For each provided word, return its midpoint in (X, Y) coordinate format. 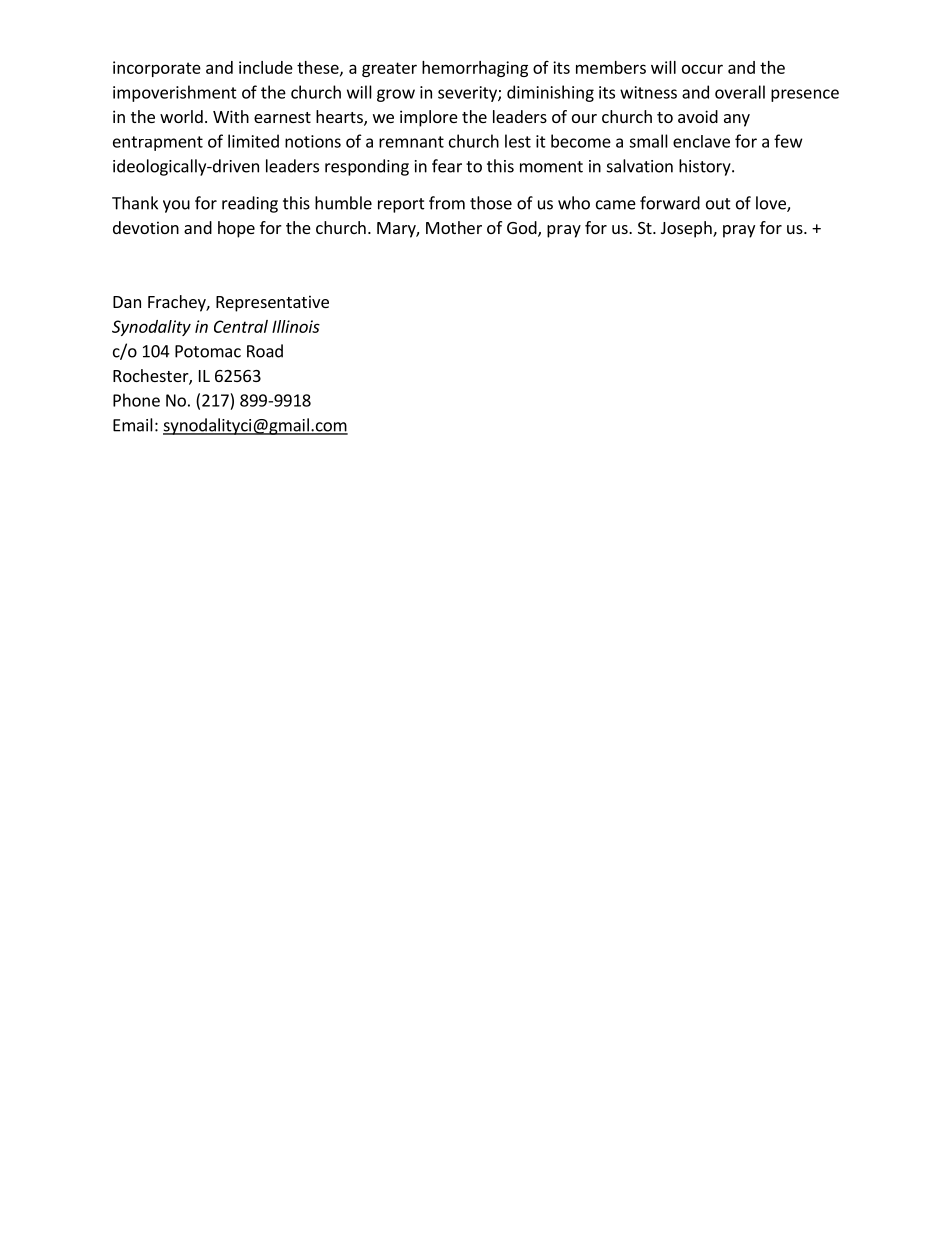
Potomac (208, 351)
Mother (454, 227)
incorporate (157, 69)
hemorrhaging (475, 69)
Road (265, 351)
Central (241, 326)
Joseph (687, 229)
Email (133, 425)
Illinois (296, 326)
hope (236, 229)
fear (447, 166)
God (523, 229)
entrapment (158, 143)
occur (702, 69)
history (706, 167)
